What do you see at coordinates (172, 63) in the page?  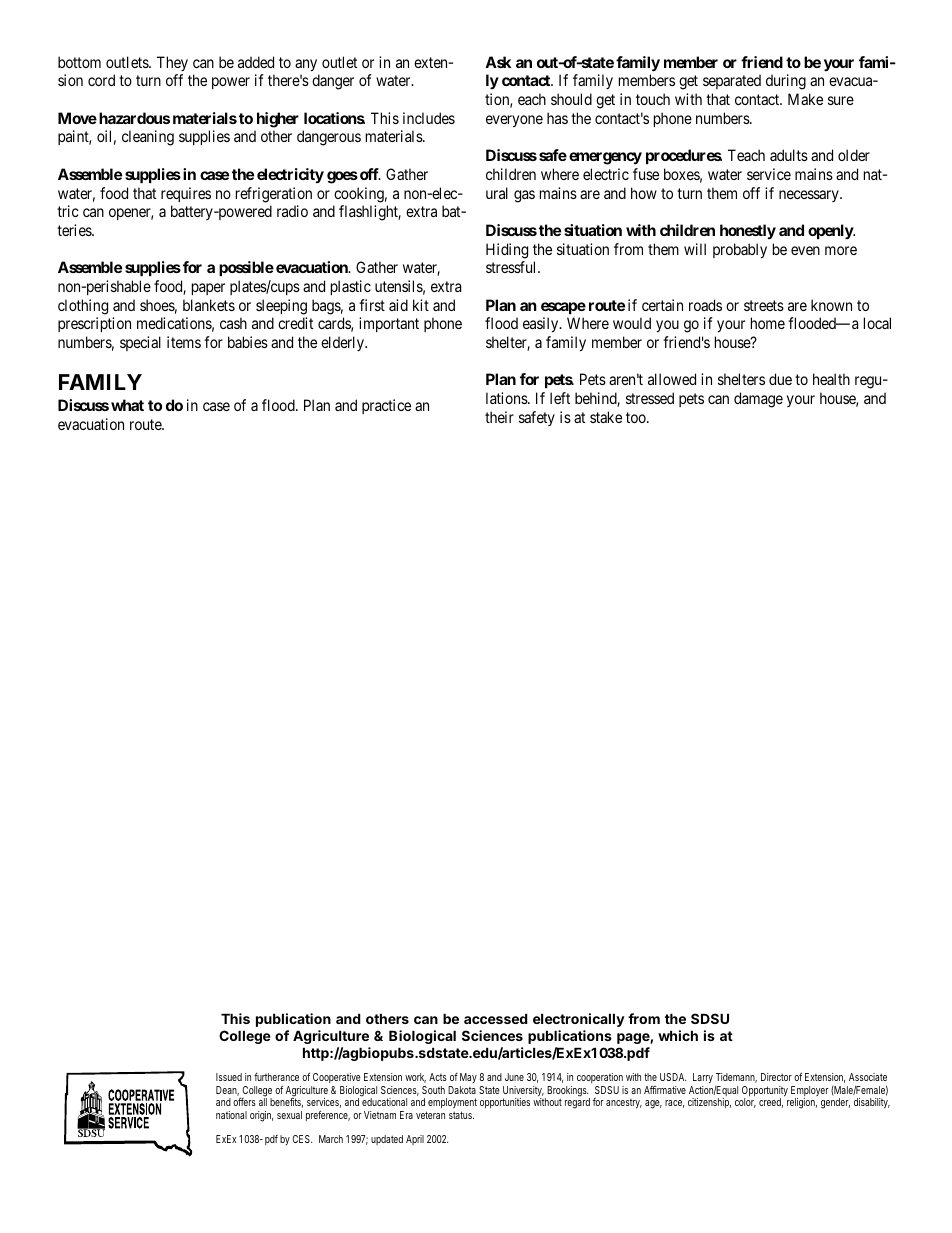 I see `They` at bounding box center [172, 63].
